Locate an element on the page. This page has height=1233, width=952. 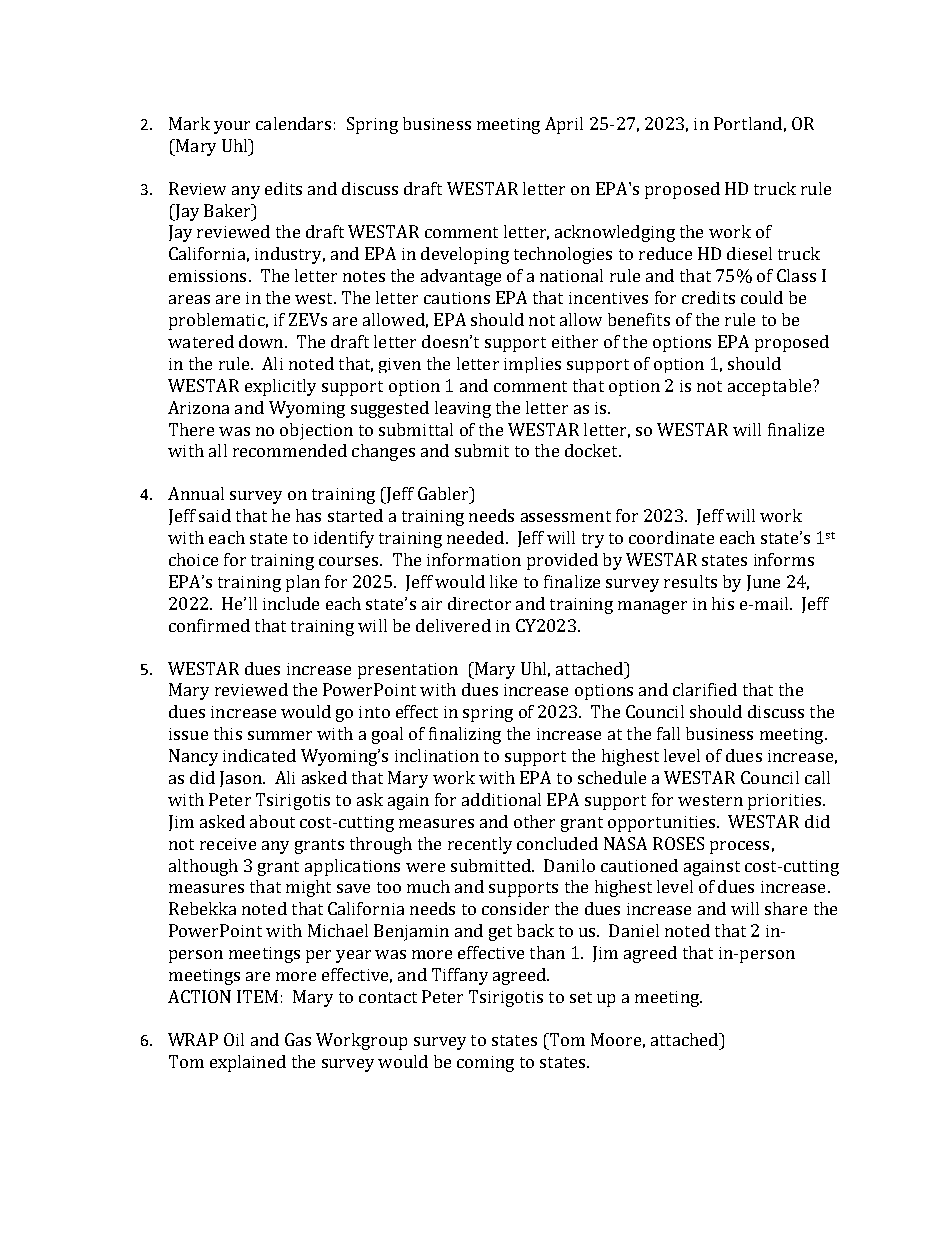
like is located at coordinates (503, 581).
